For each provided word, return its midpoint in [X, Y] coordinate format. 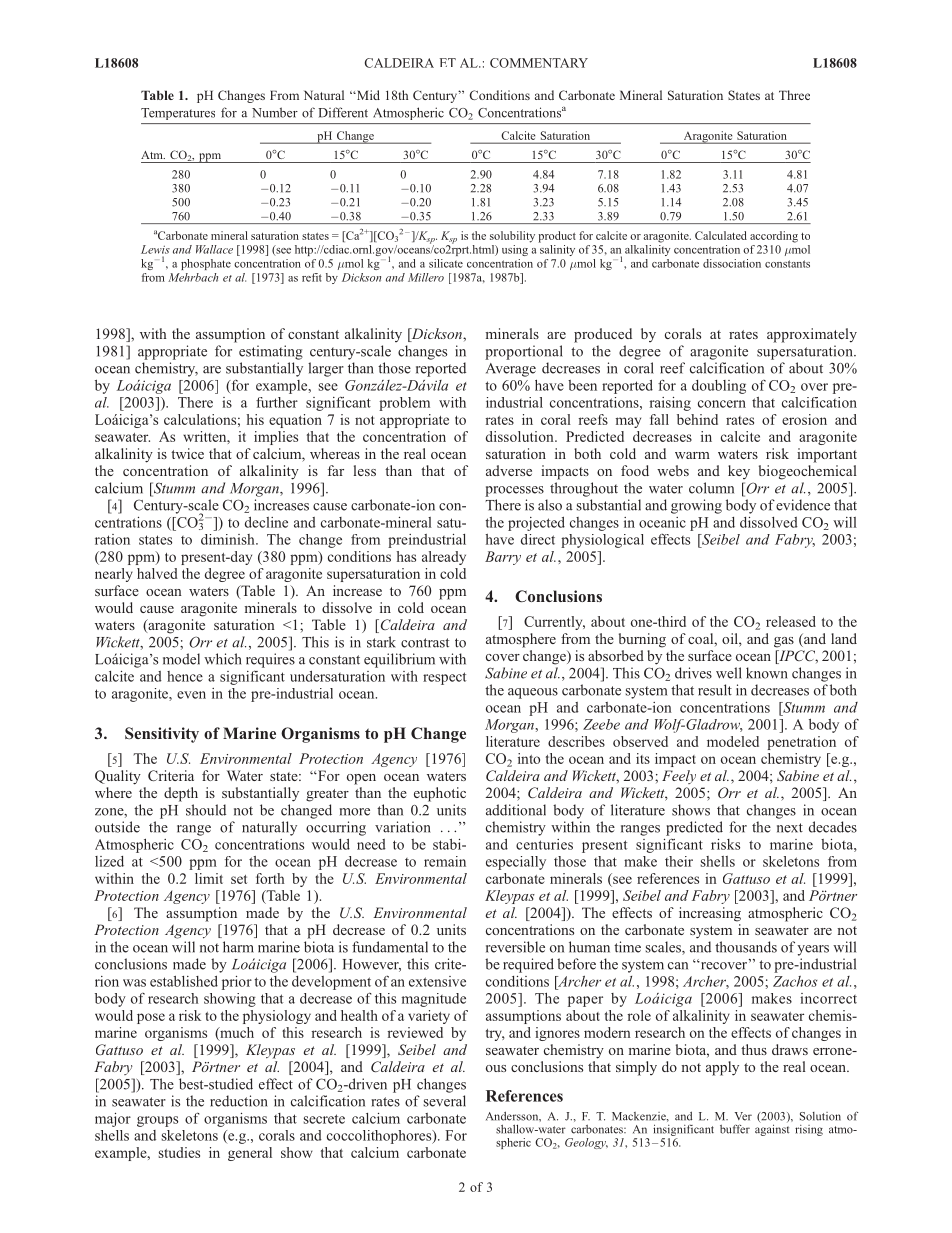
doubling [719, 387]
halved [157, 573]
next [790, 828]
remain [445, 861]
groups [157, 1121]
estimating [271, 352]
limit [209, 878]
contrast [425, 643]
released [791, 621]
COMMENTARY [539, 63]
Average [511, 370]
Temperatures [178, 114]
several [445, 1101]
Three [794, 95]
